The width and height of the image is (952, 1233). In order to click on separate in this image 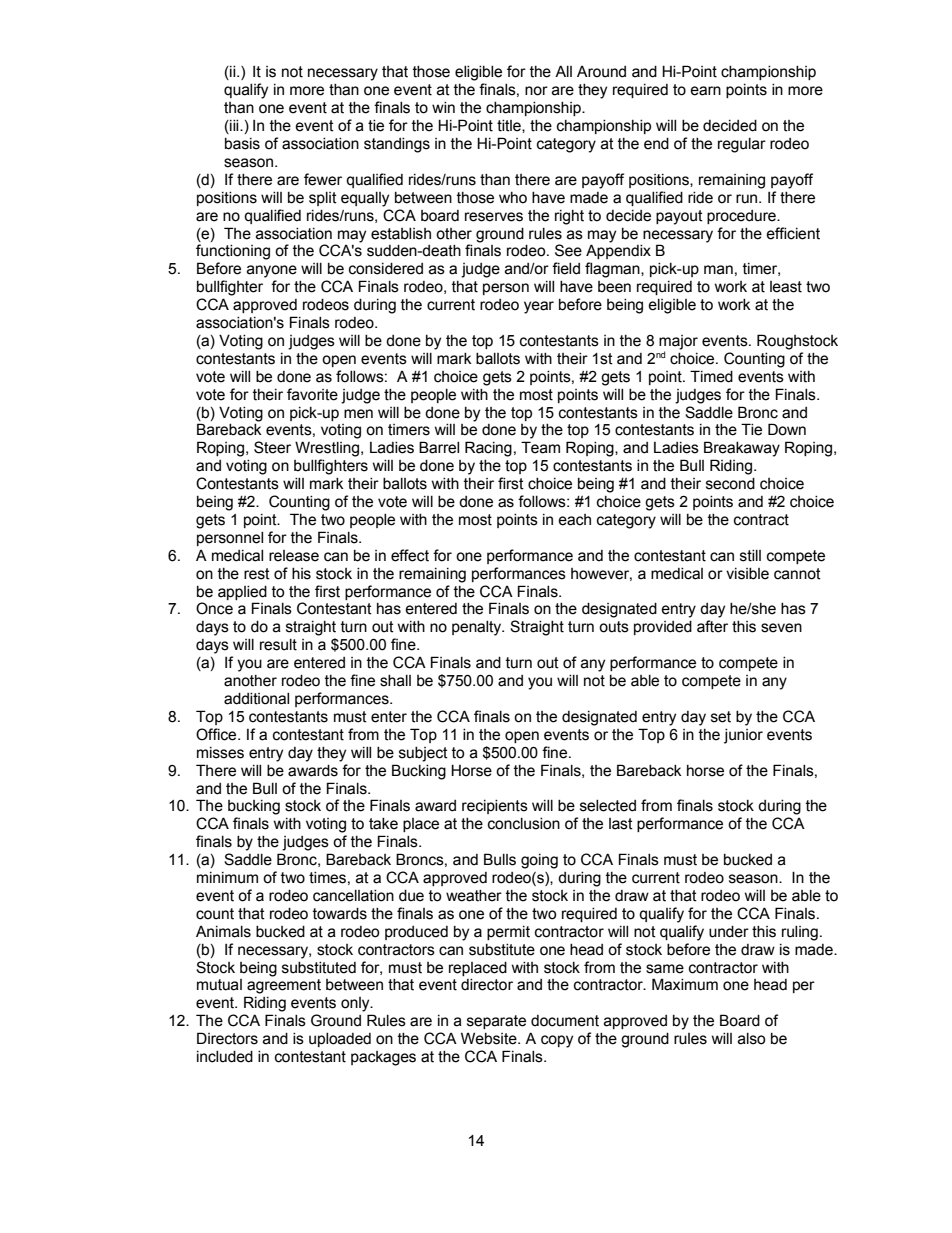, I will do `click(496, 1022)`.
